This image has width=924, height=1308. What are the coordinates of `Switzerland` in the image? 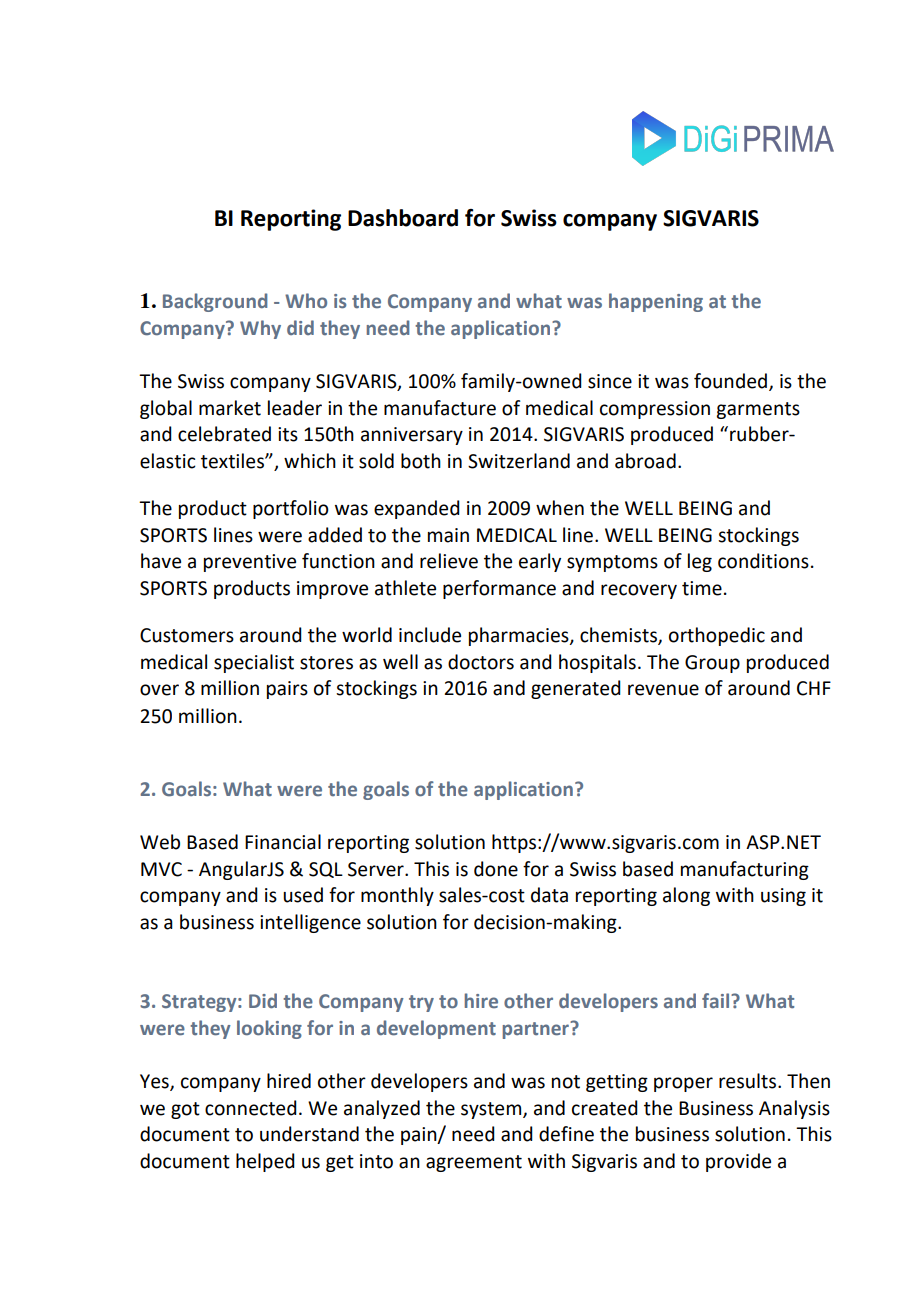 It's located at (519, 461).
